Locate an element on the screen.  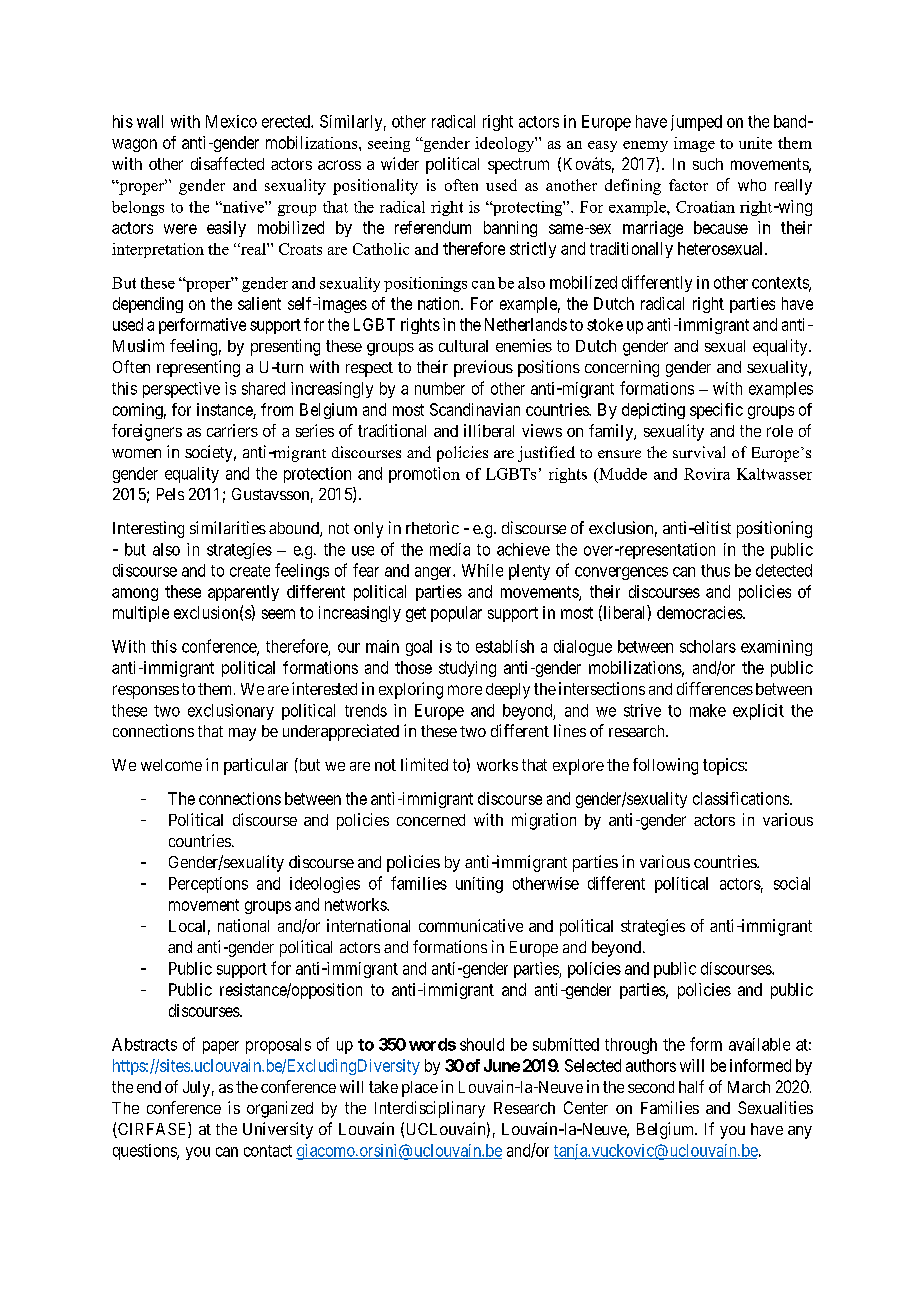
uniting is located at coordinates (479, 885).
